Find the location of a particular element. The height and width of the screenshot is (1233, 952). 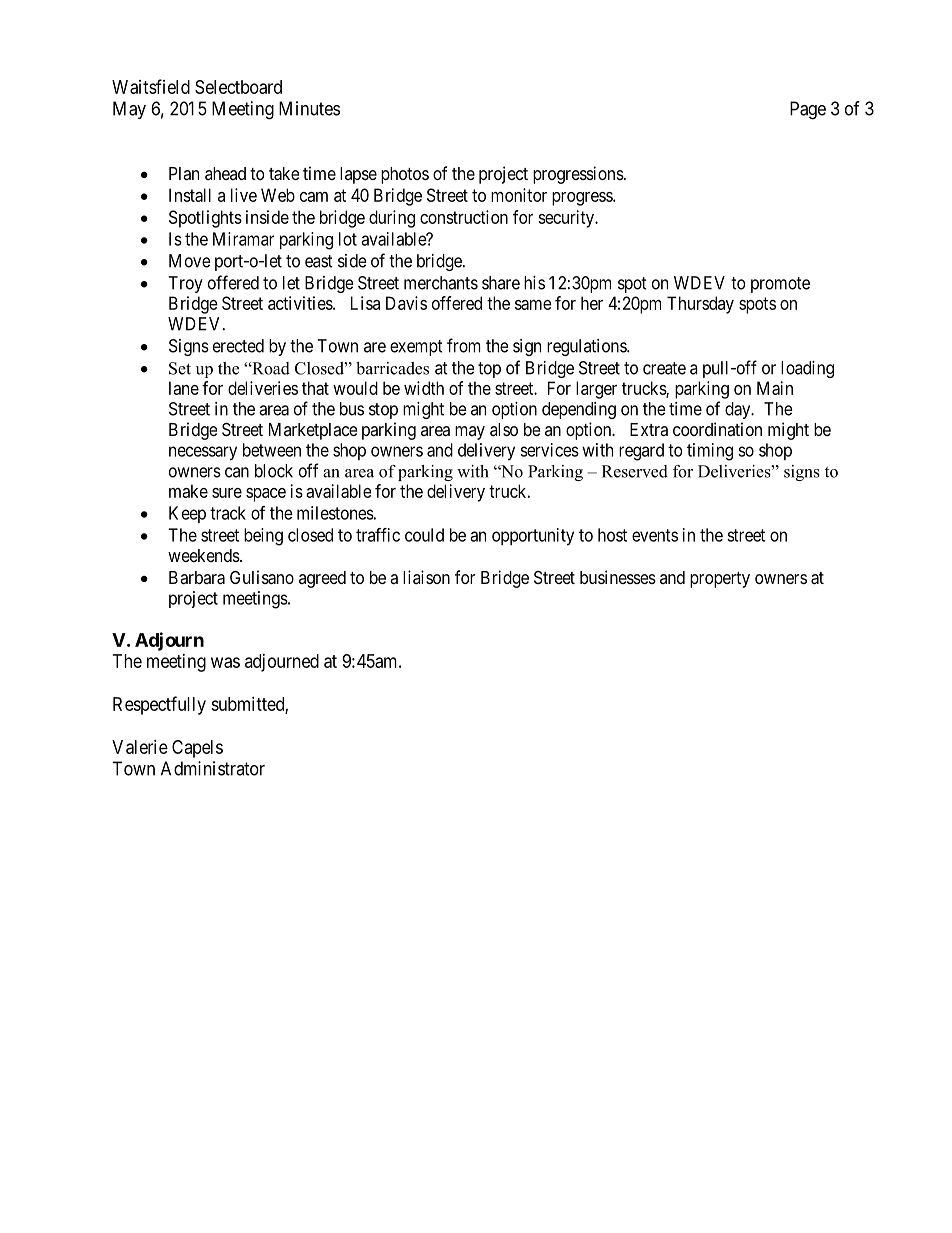

Troy is located at coordinates (186, 284).
